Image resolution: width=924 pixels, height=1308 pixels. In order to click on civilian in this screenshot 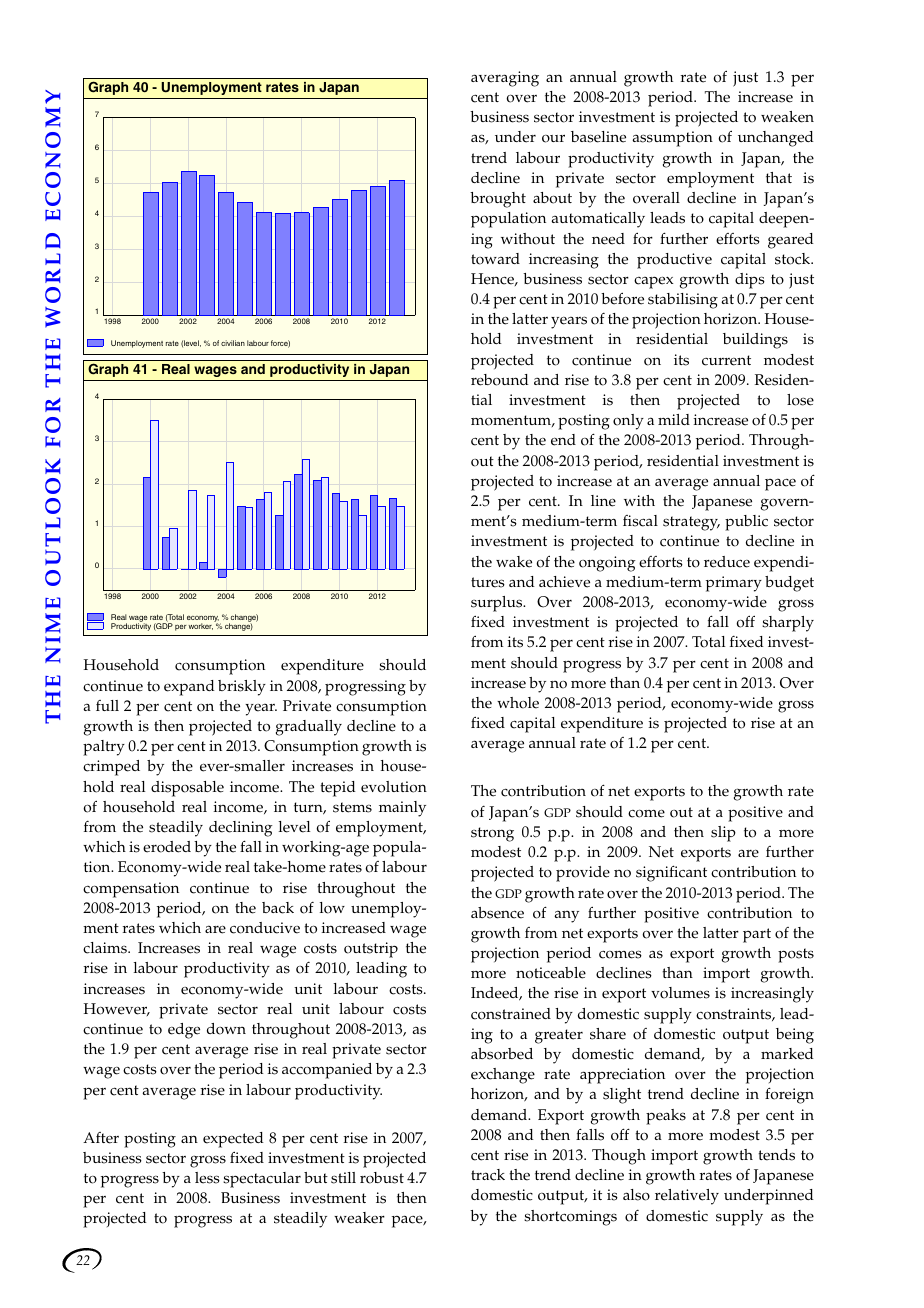, I will do `click(233, 343)`.
